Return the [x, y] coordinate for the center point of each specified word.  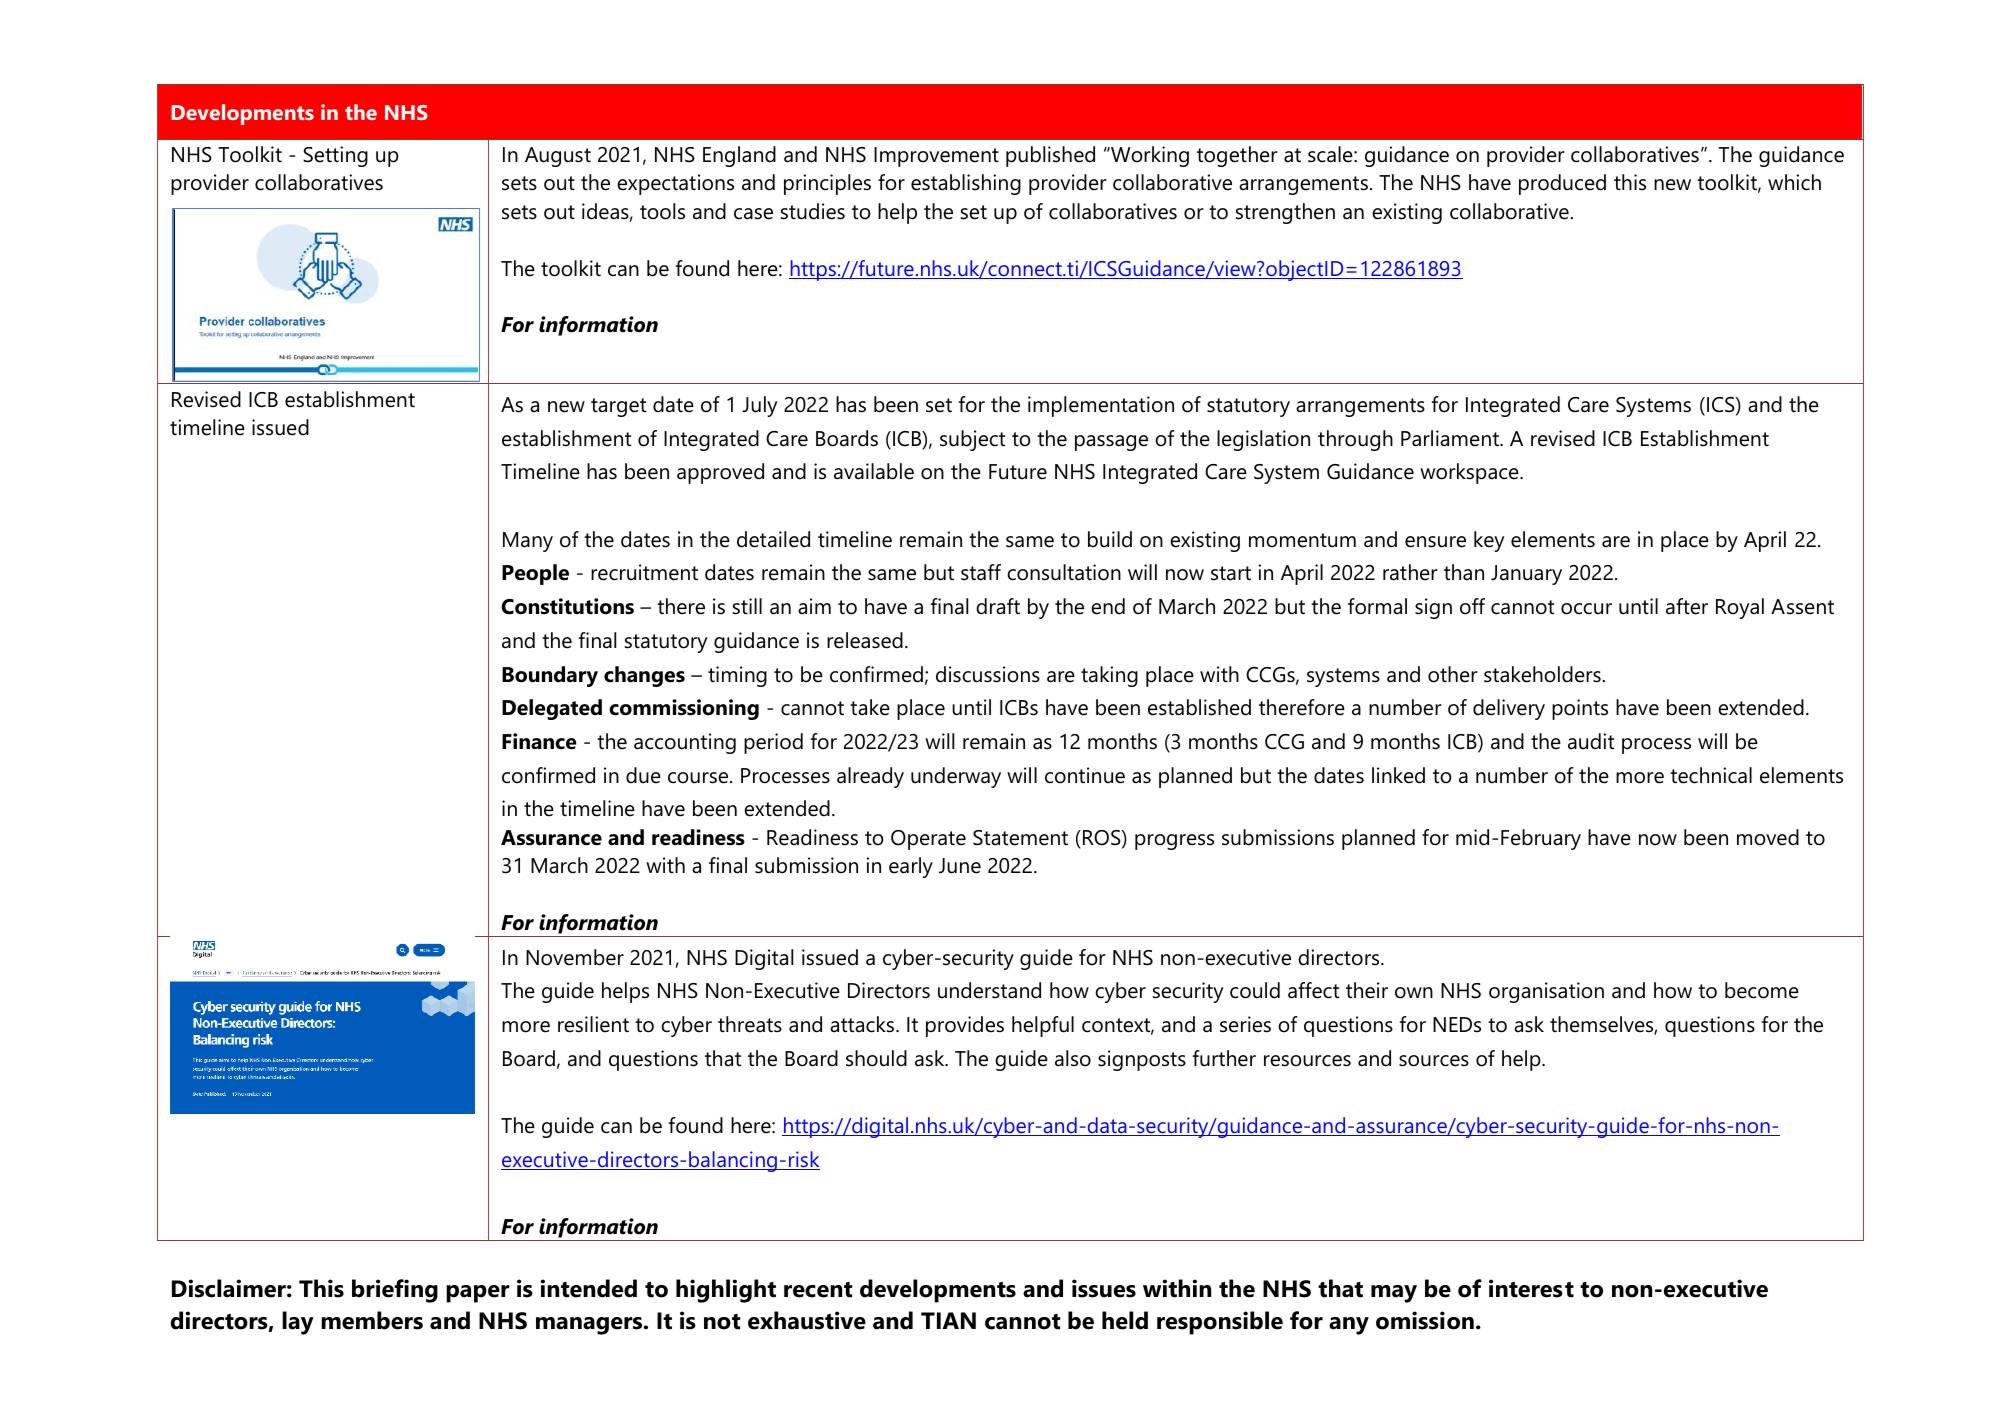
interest [1531, 1288]
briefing [395, 1291]
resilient [593, 1024]
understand [989, 990]
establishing [966, 184]
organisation [1546, 992]
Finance [539, 741]
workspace [1470, 473]
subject [972, 440]
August [558, 157]
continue [1085, 775]
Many [528, 542]
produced [1562, 184]
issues [1104, 1288]
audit [1591, 741]
